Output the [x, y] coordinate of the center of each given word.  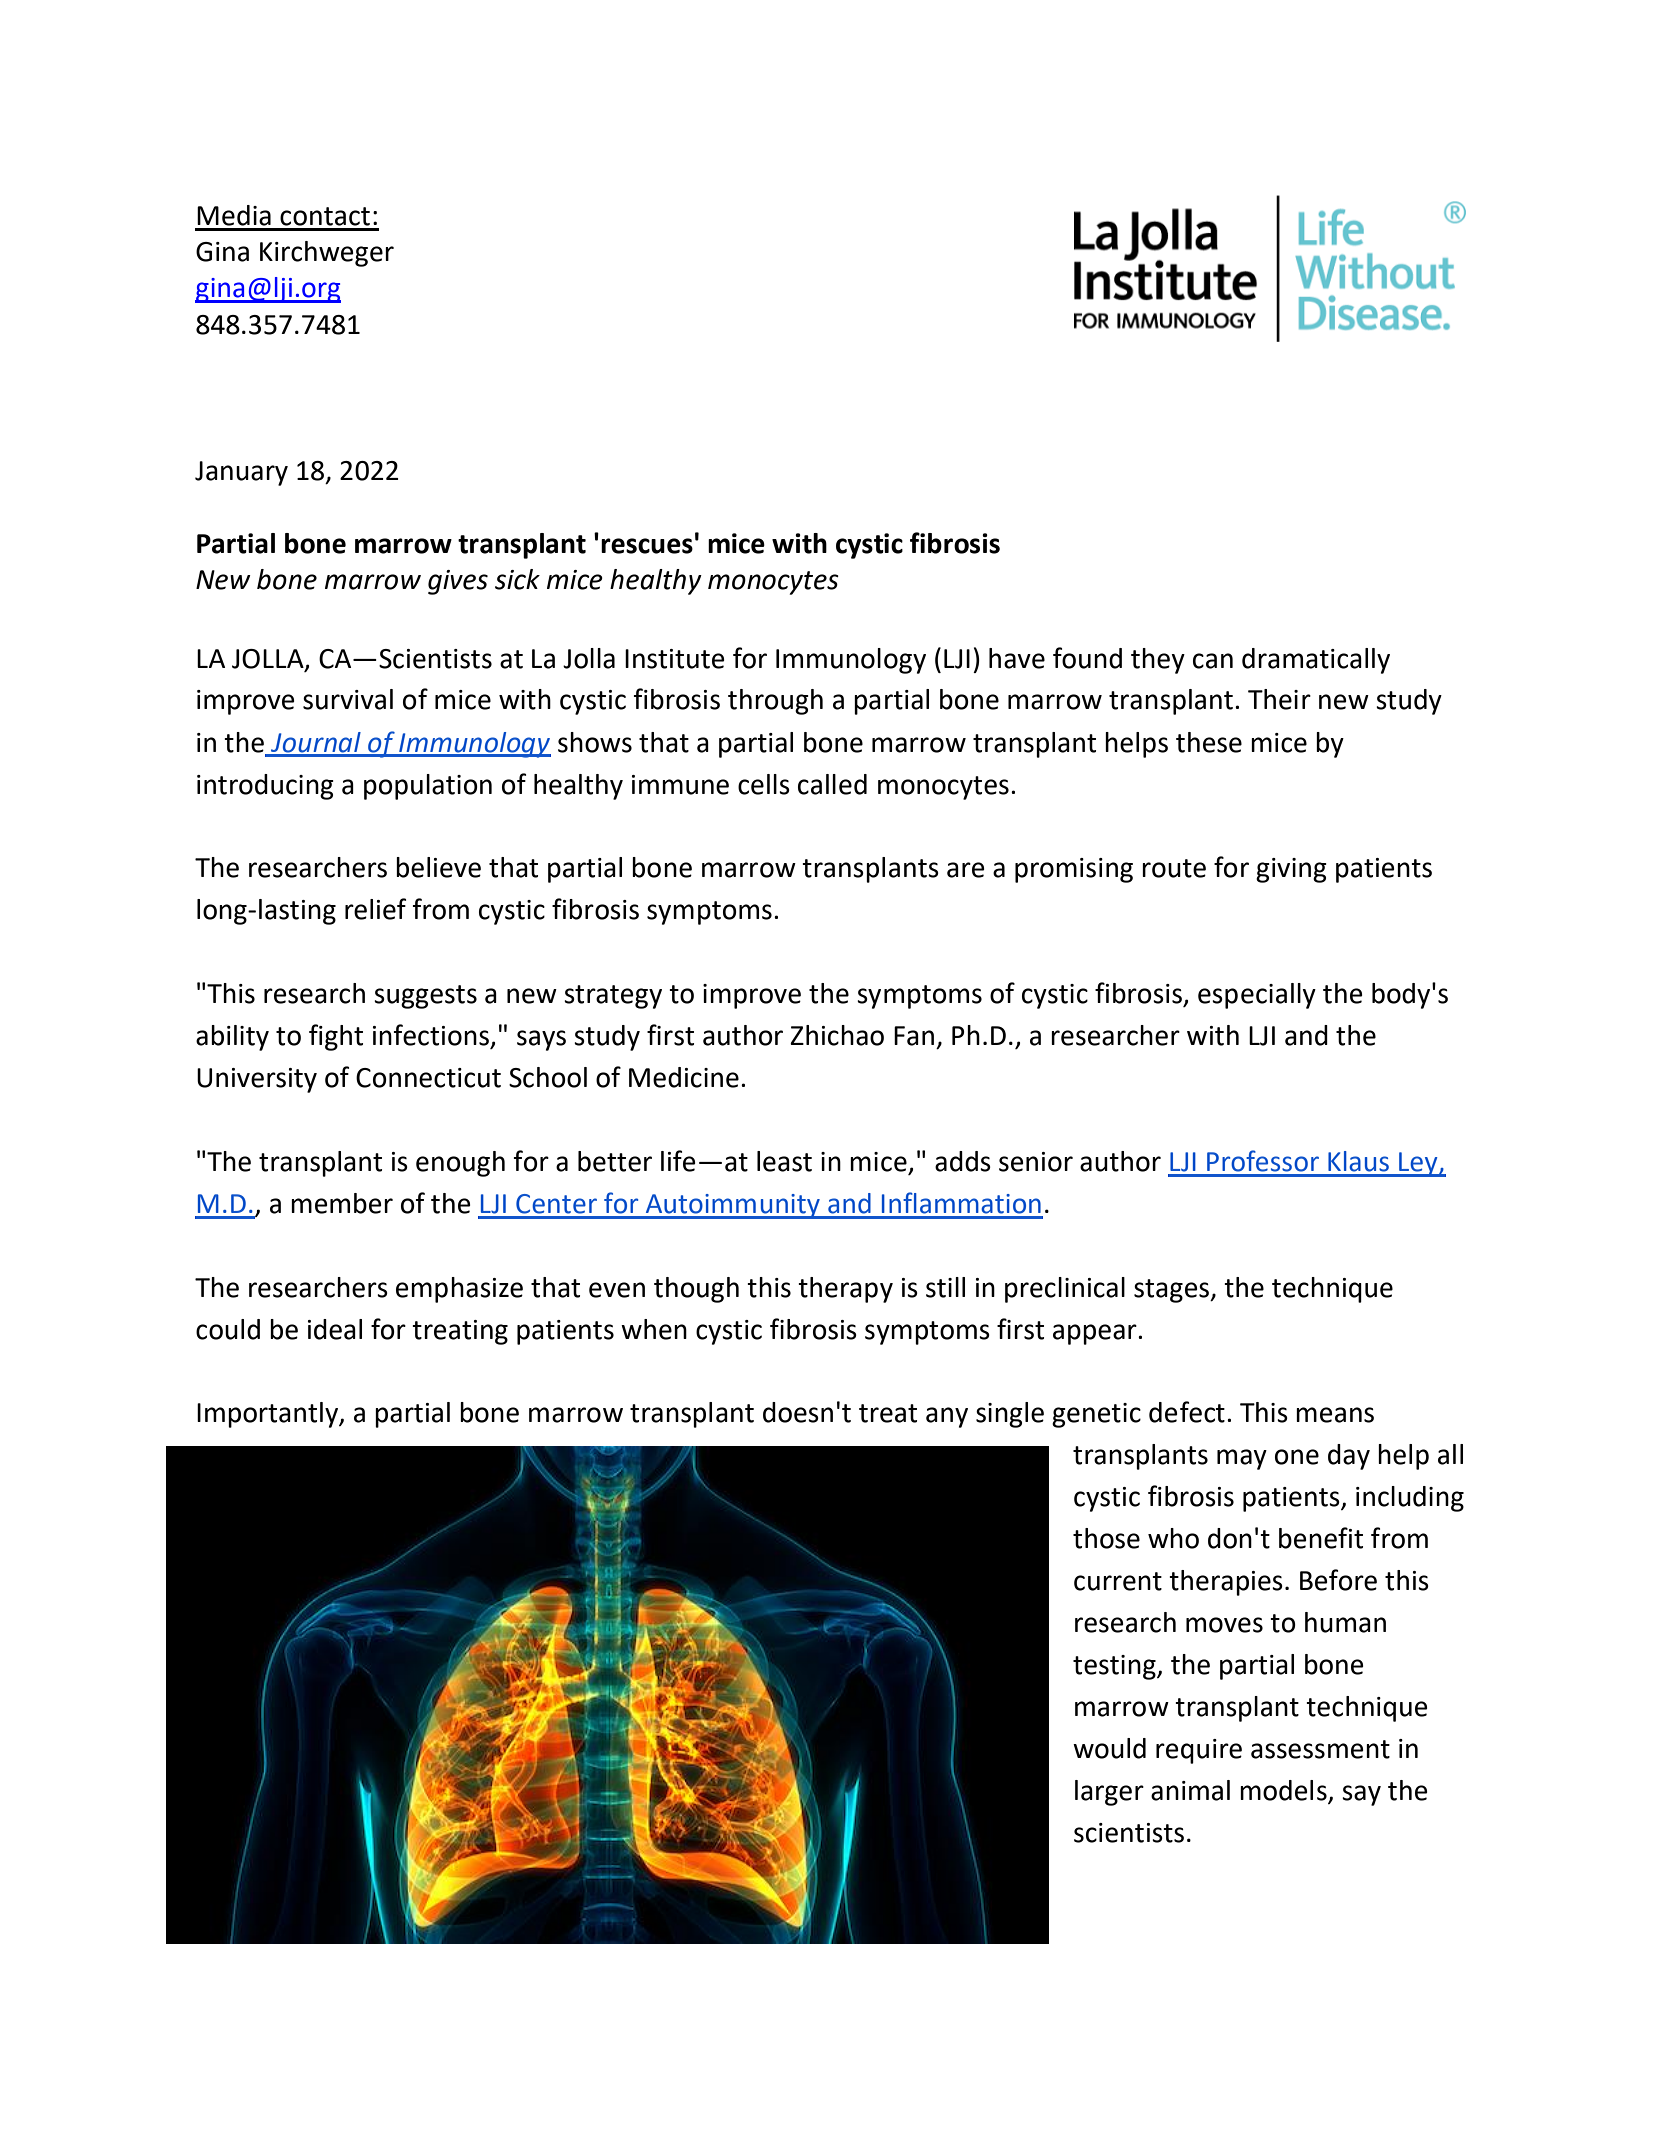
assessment [1320, 1749]
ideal [335, 1329]
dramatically [1316, 661]
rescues [647, 546]
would [1109, 1748]
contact [325, 216]
